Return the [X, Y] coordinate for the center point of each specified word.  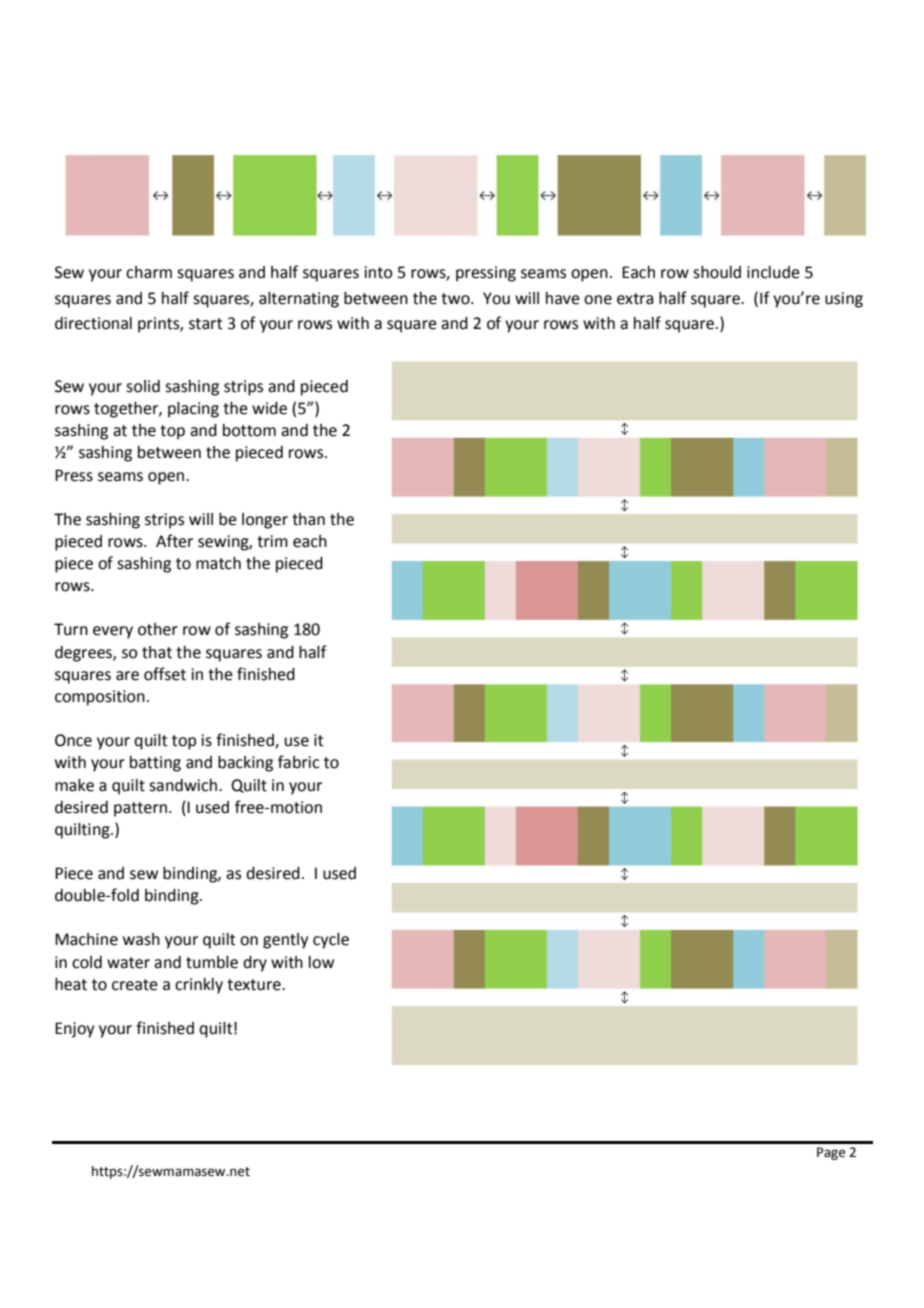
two [456, 299]
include [773, 272]
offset [165, 674]
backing [245, 764]
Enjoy [74, 1030]
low [321, 962]
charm [149, 272]
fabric [298, 762]
